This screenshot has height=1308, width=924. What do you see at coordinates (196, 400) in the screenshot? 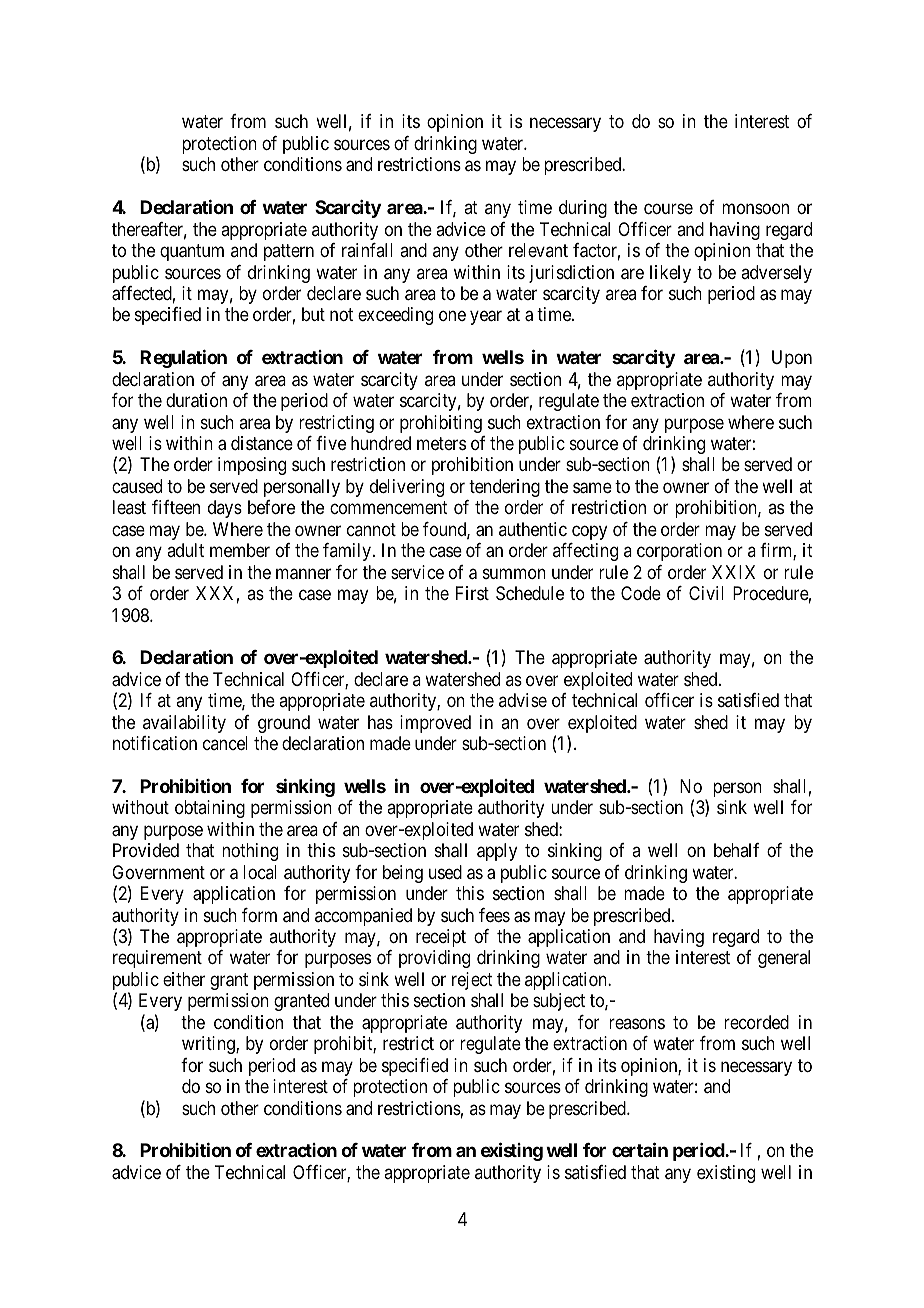
I see `duration` at bounding box center [196, 400].
